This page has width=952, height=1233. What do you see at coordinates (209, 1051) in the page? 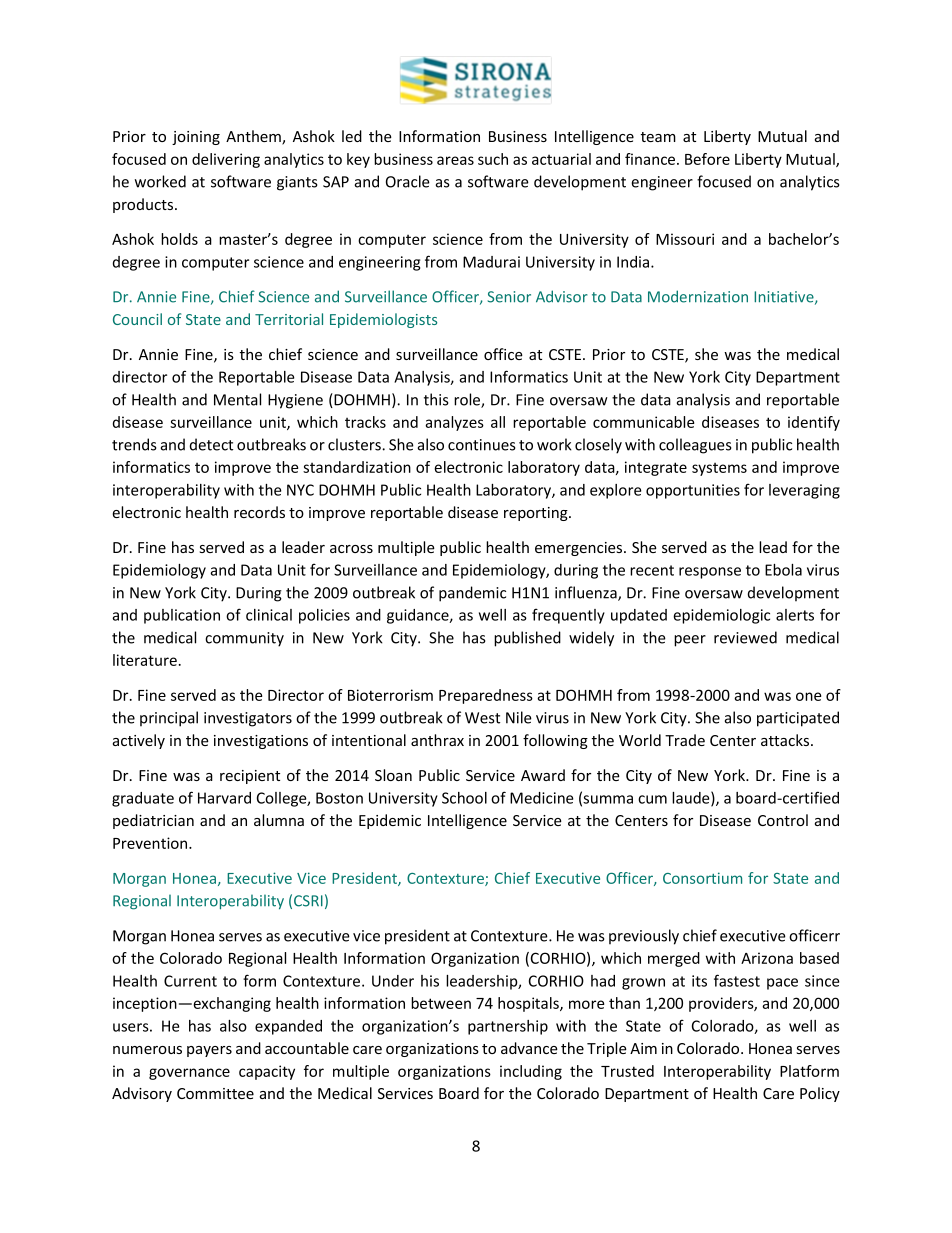
I see `payers` at bounding box center [209, 1051].
